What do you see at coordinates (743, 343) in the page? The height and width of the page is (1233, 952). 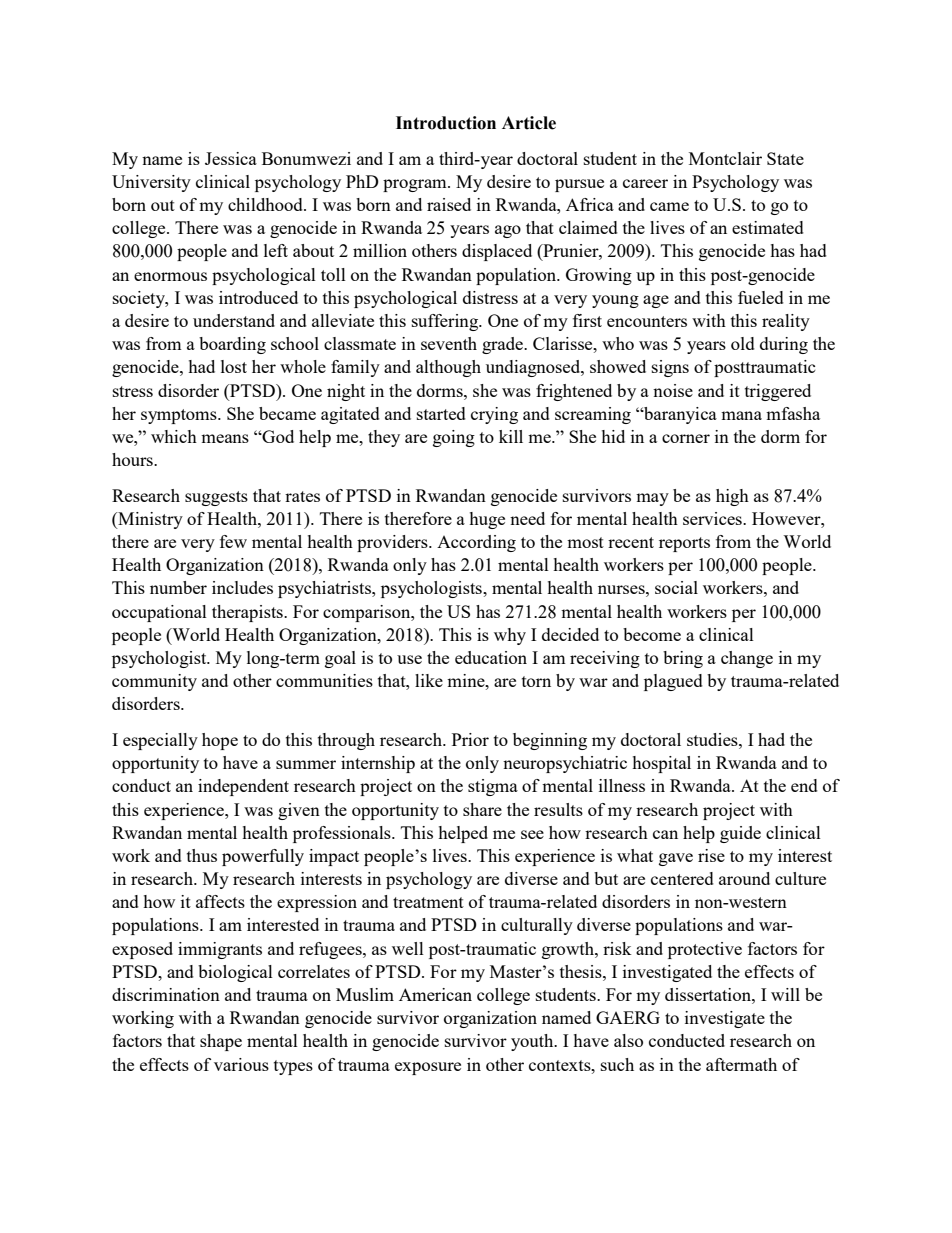 I see `old` at bounding box center [743, 343].
